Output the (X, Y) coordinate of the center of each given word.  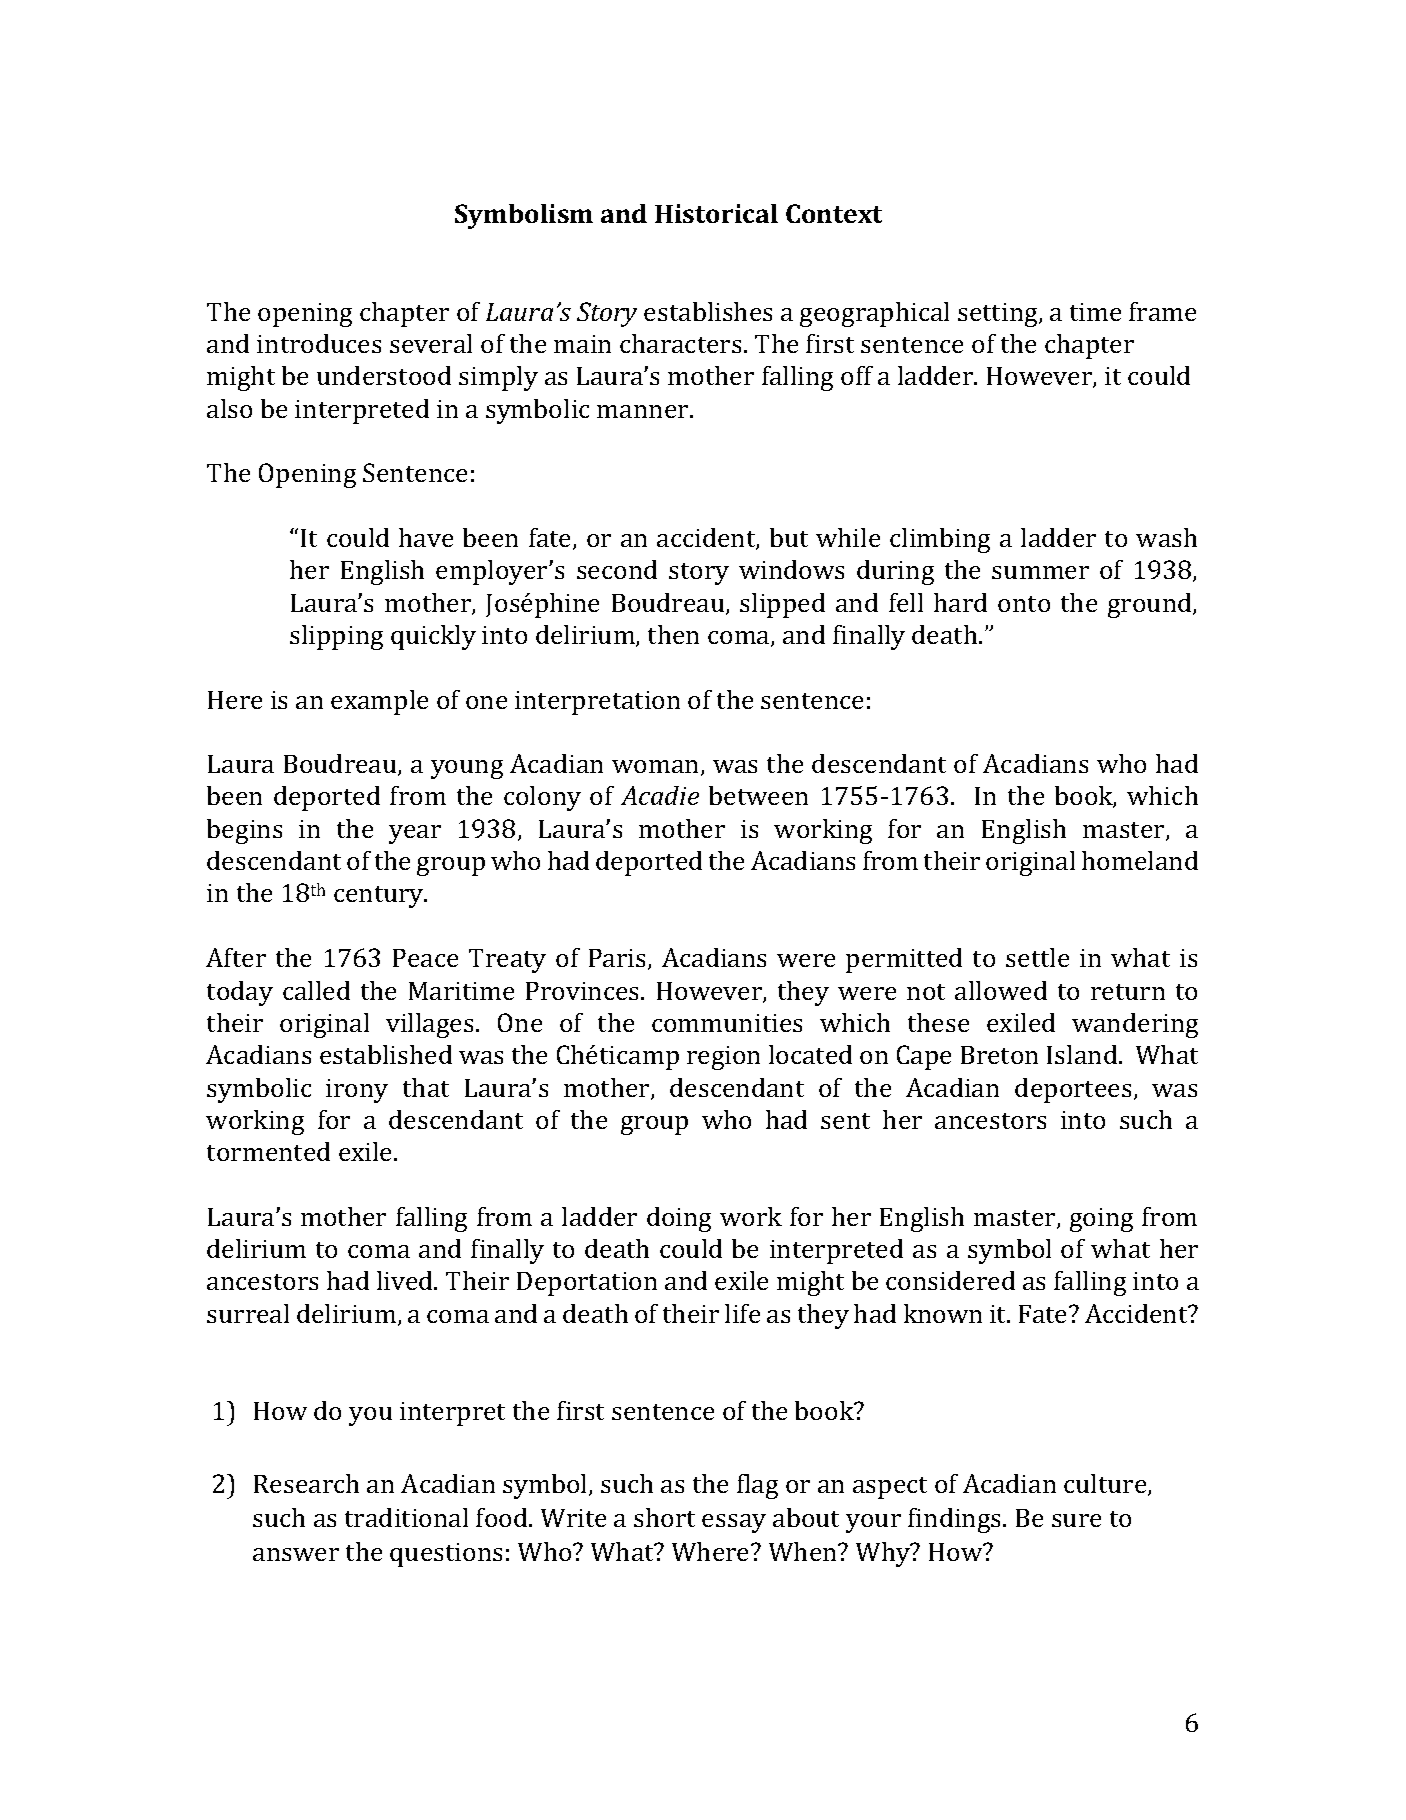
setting (999, 315)
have (426, 537)
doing (679, 1219)
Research (306, 1483)
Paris (617, 958)
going (1101, 1220)
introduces (319, 343)
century (380, 897)
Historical (716, 213)
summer (1040, 572)
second (617, 569)
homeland (1140, 860)
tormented (268, 1151)
